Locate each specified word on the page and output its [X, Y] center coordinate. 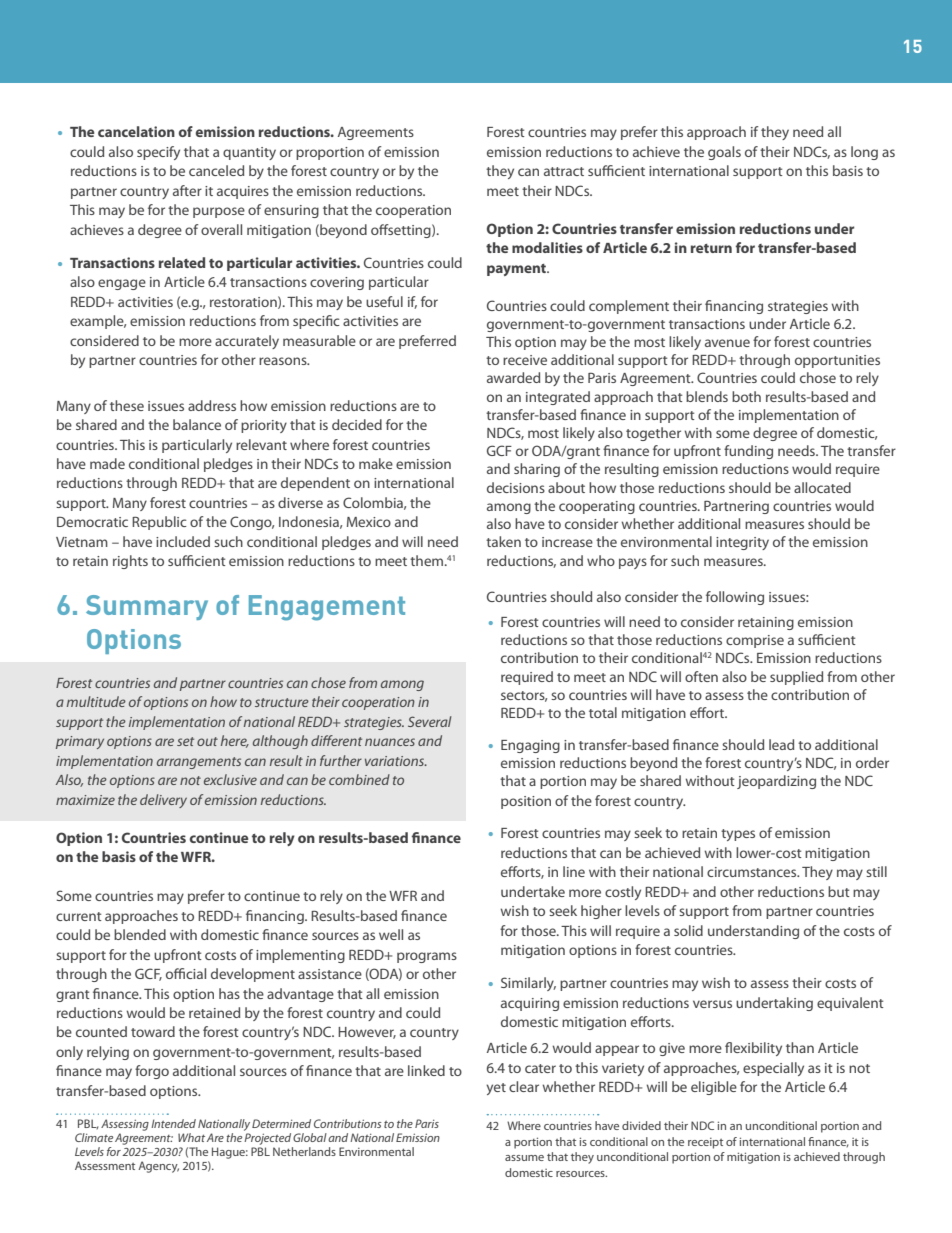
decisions [516, 487]
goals [724, 153]
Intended [173, 1123]
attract [564, 171]
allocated [822, 487]
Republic [159, 523]
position [526, 802]
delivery [163, 801]
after [187, 190]
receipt [705, 1143]
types [738, 835]
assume [524, 1158]
